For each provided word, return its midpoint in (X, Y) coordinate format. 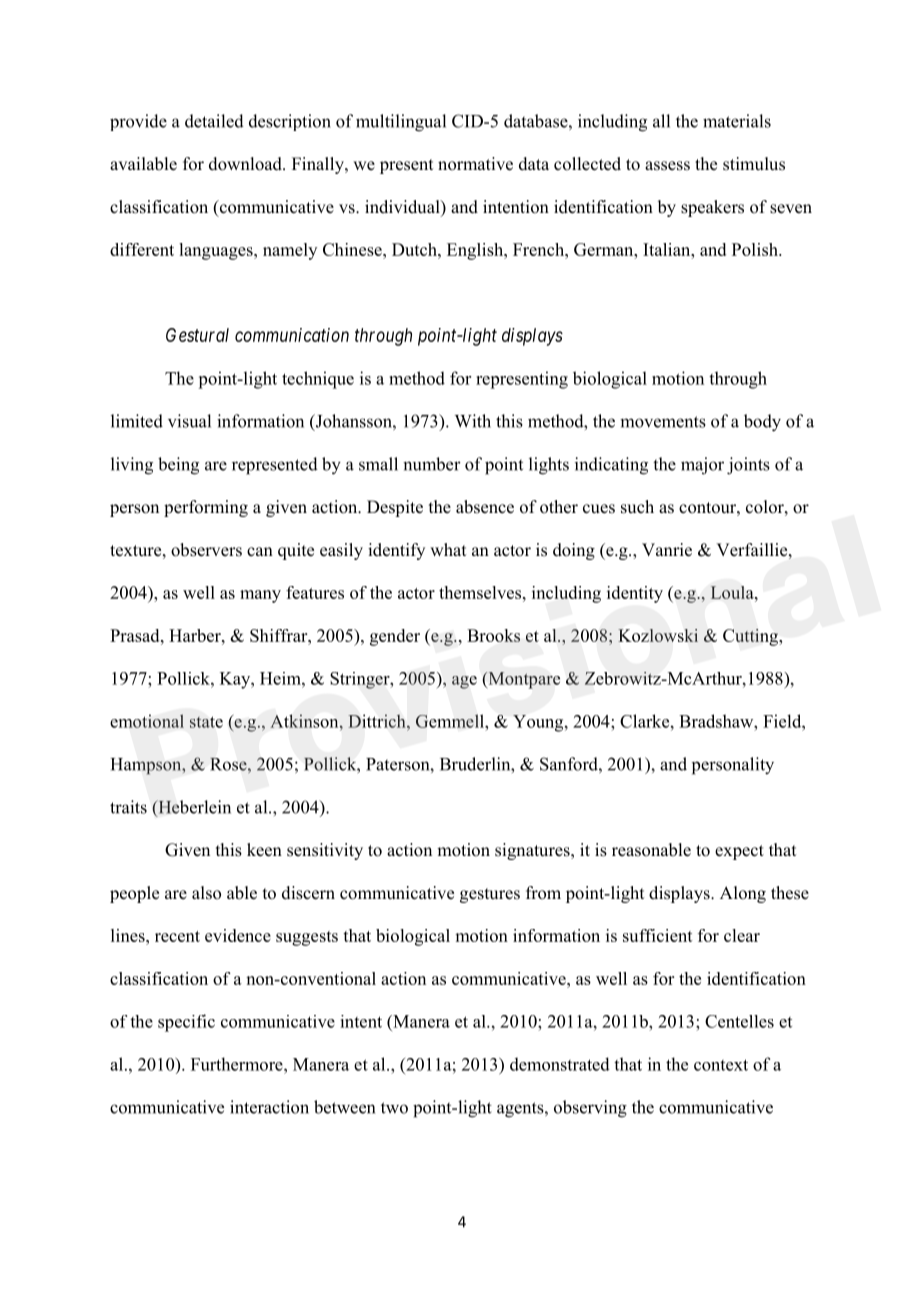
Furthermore (238, 1064)
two (394, 1108)
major (702, 466)
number (432, 464)
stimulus (754, 164)
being (178, 466)
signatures (533, 851)
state (206, 722)
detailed (214, 121)
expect (739, 852)
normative (475, 164)
